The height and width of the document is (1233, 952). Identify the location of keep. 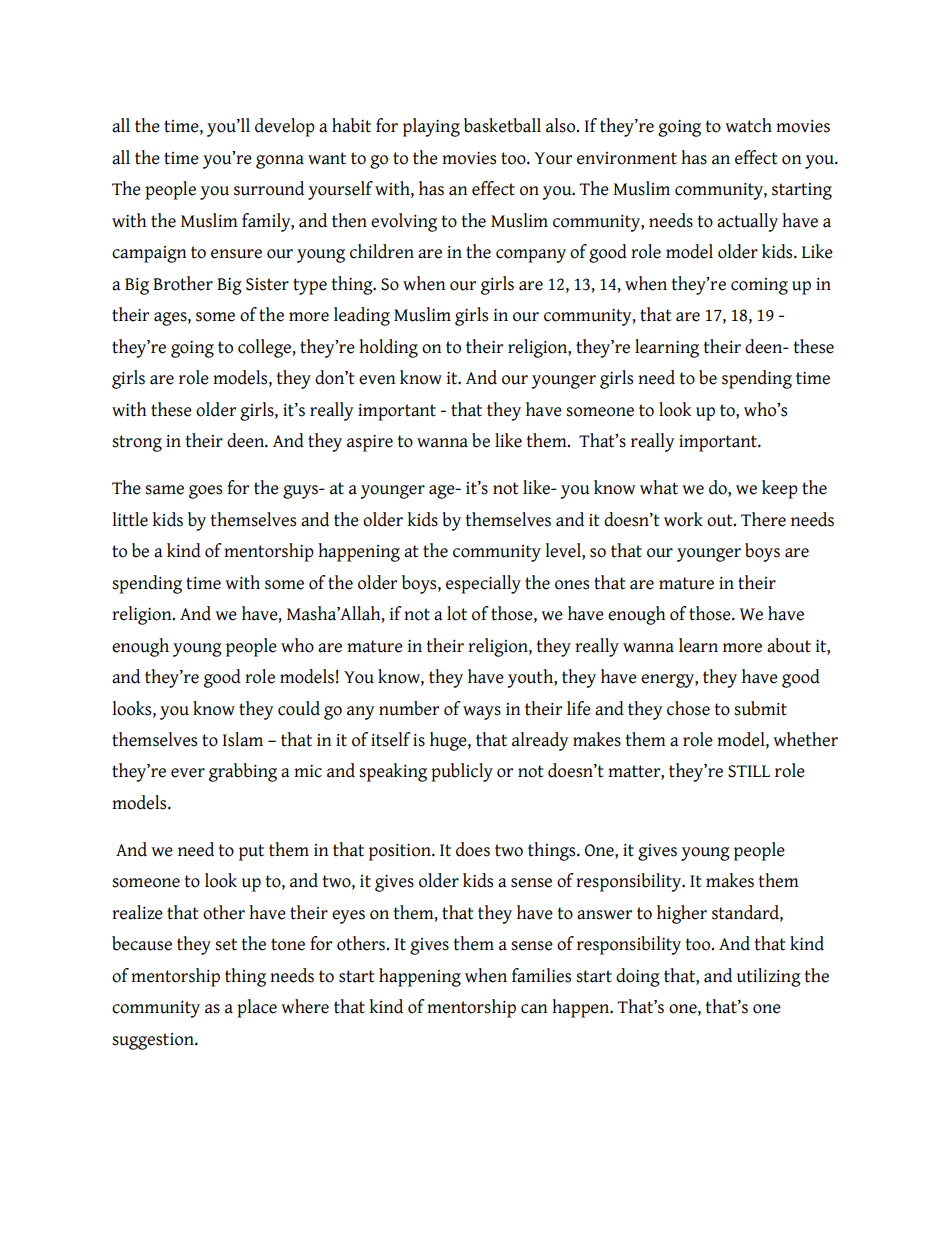
(780, 489).
